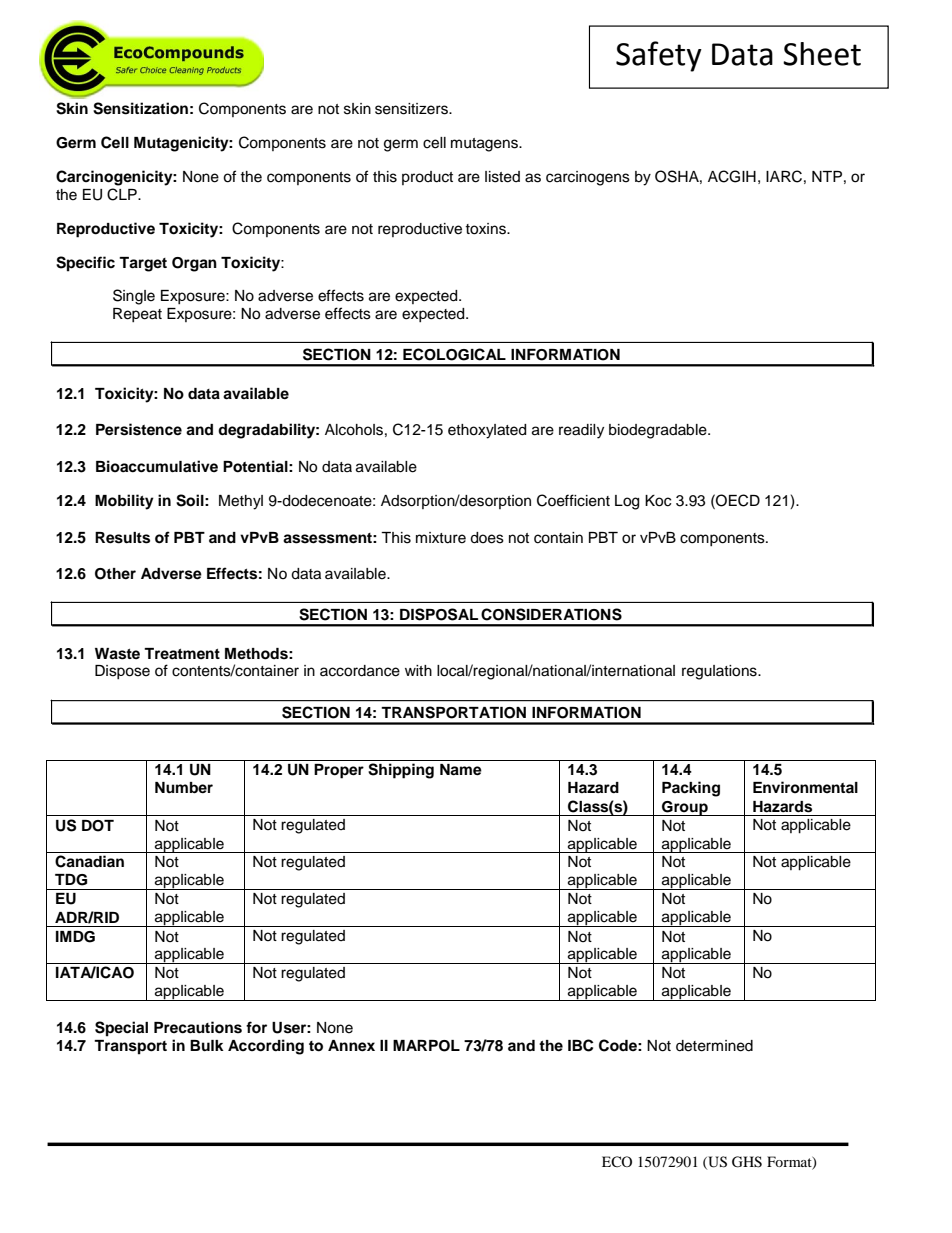  I want to click on regulations, so click(720, 672).
